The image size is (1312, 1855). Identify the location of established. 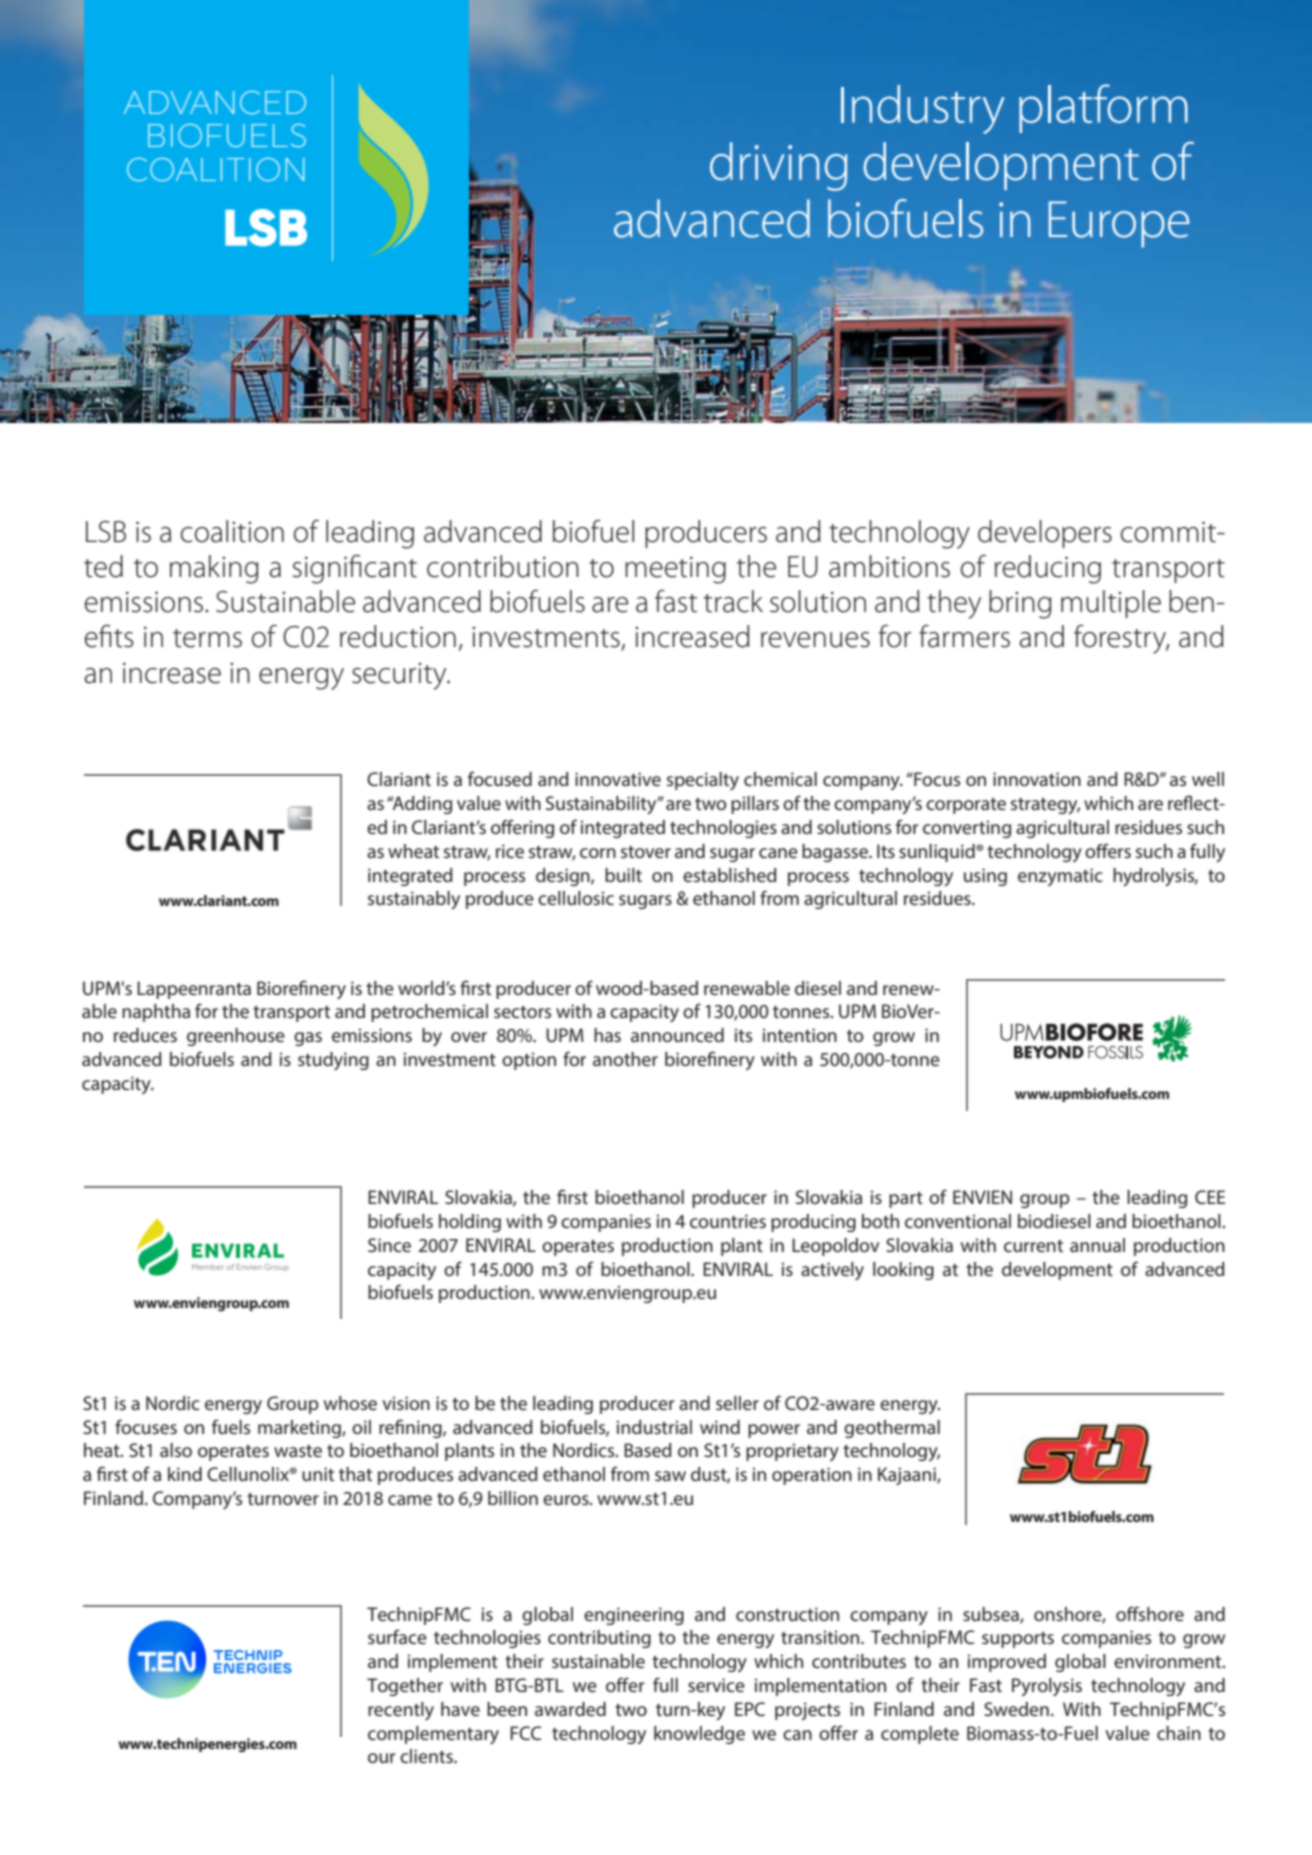
(730, 875).
